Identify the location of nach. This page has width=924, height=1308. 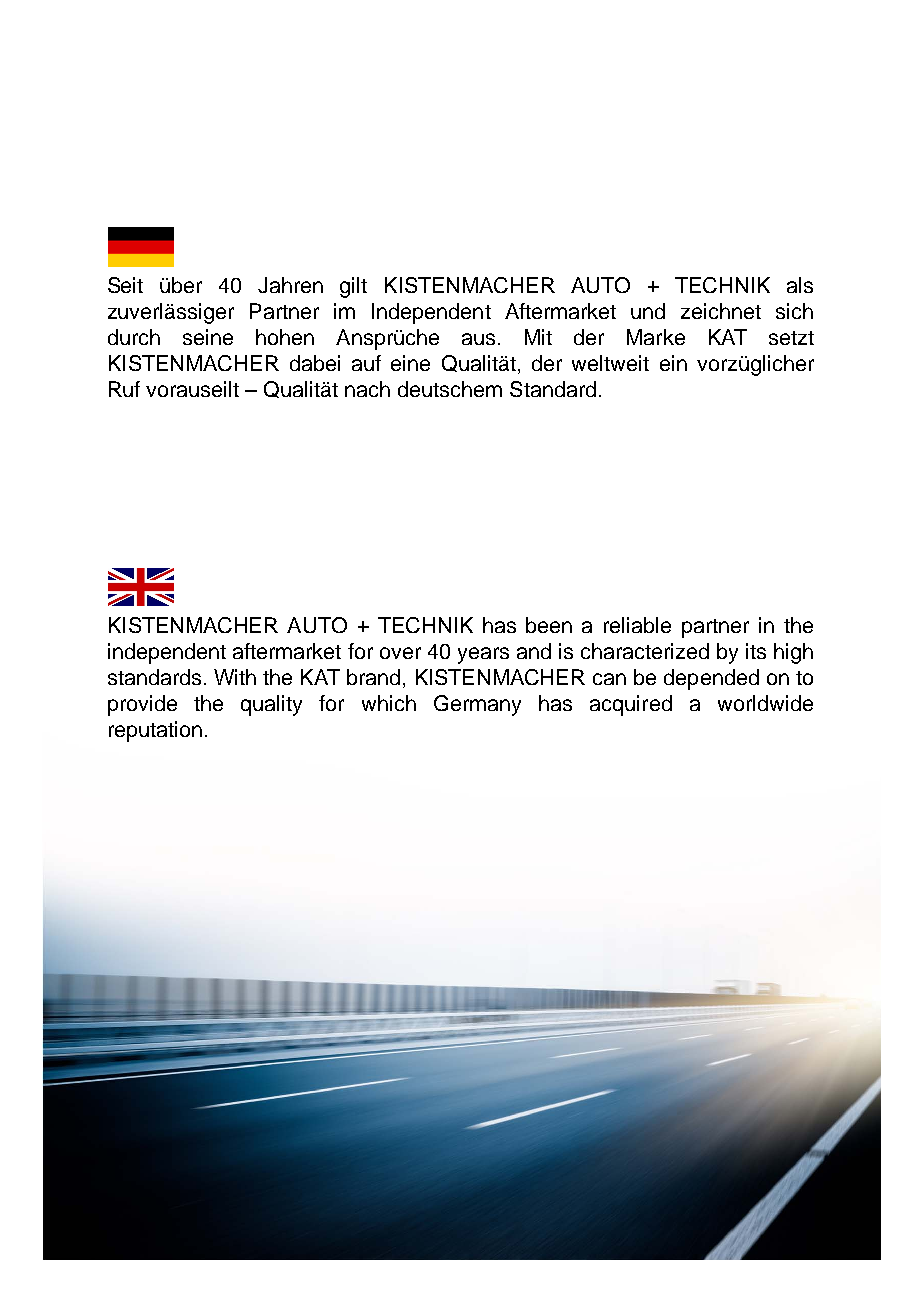
(367, 389).
